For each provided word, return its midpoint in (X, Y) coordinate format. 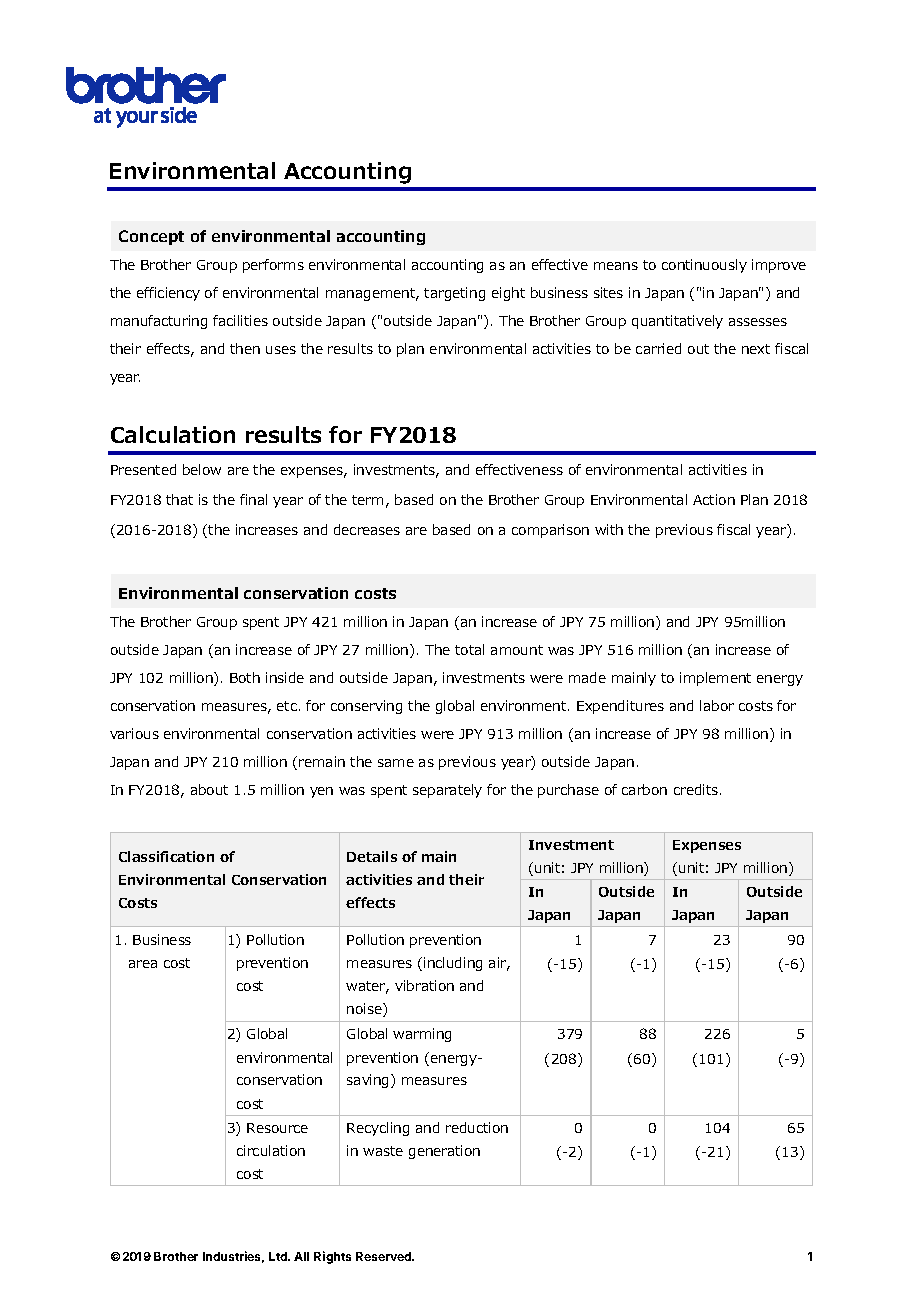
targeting (454, 294)
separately (447, 791)
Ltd (279, 1256)
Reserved (385, 1256)
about (209, 789)
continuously (704, 266)
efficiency (168, 294)
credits (696, 789)
